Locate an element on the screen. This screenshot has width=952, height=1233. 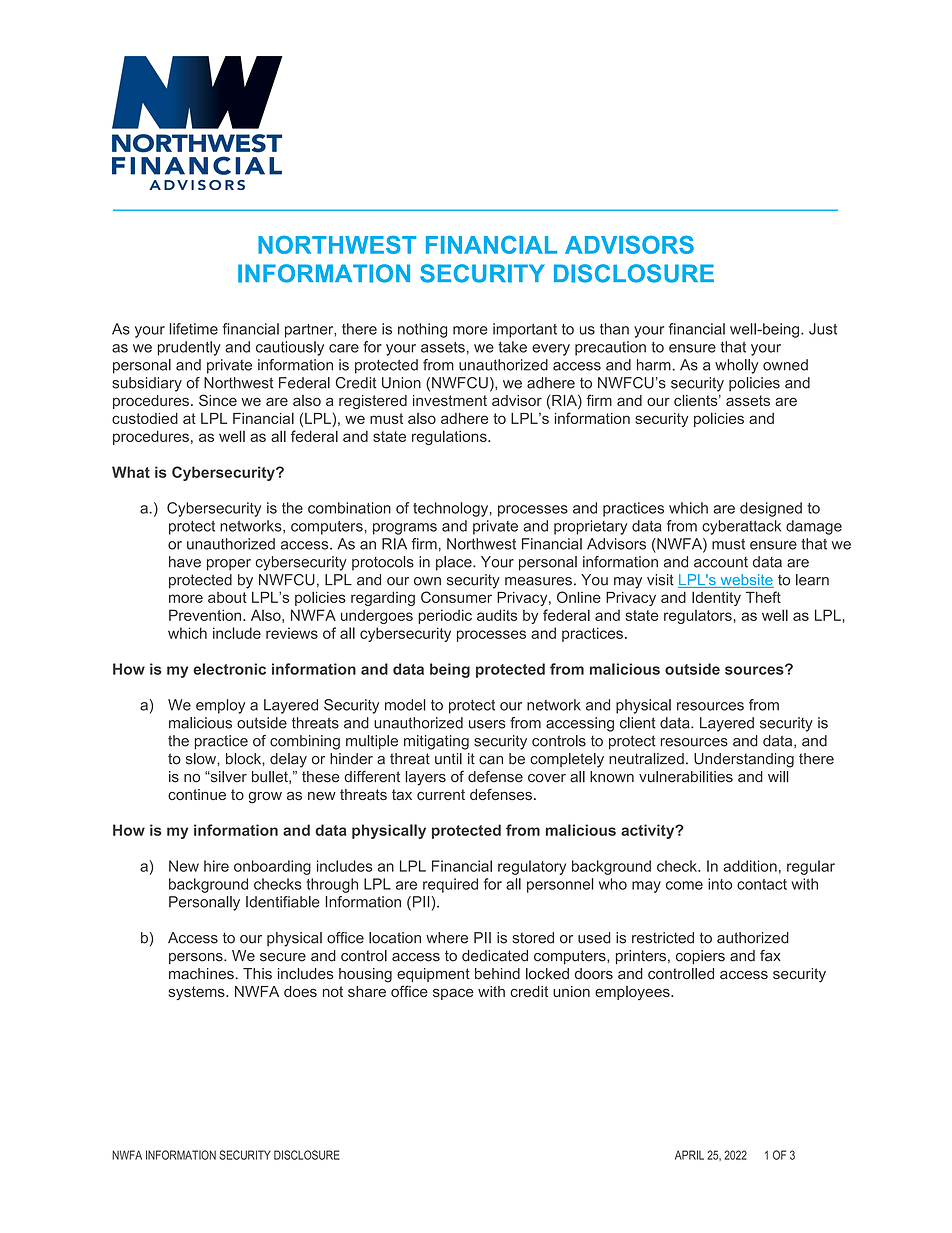
APRIL is located at coordinates (689, 1155).
